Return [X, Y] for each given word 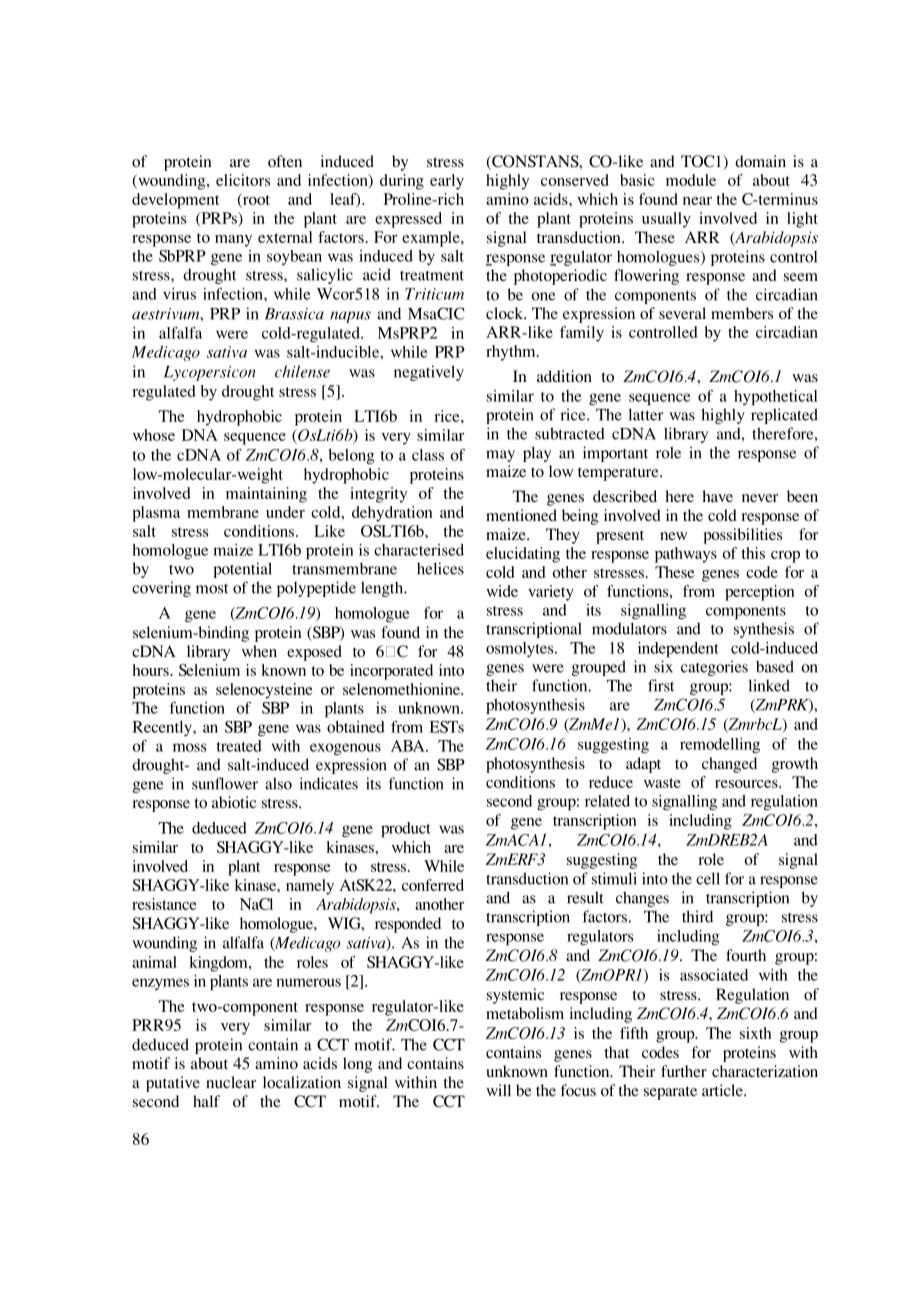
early [447, 182]
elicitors [243, 180]
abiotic [234, 802]
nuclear [231, 1082]
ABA [409, 746]
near [697, 201]
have [717, 496]
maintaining [266, 495]
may [500, 456]
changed [729, 765]
